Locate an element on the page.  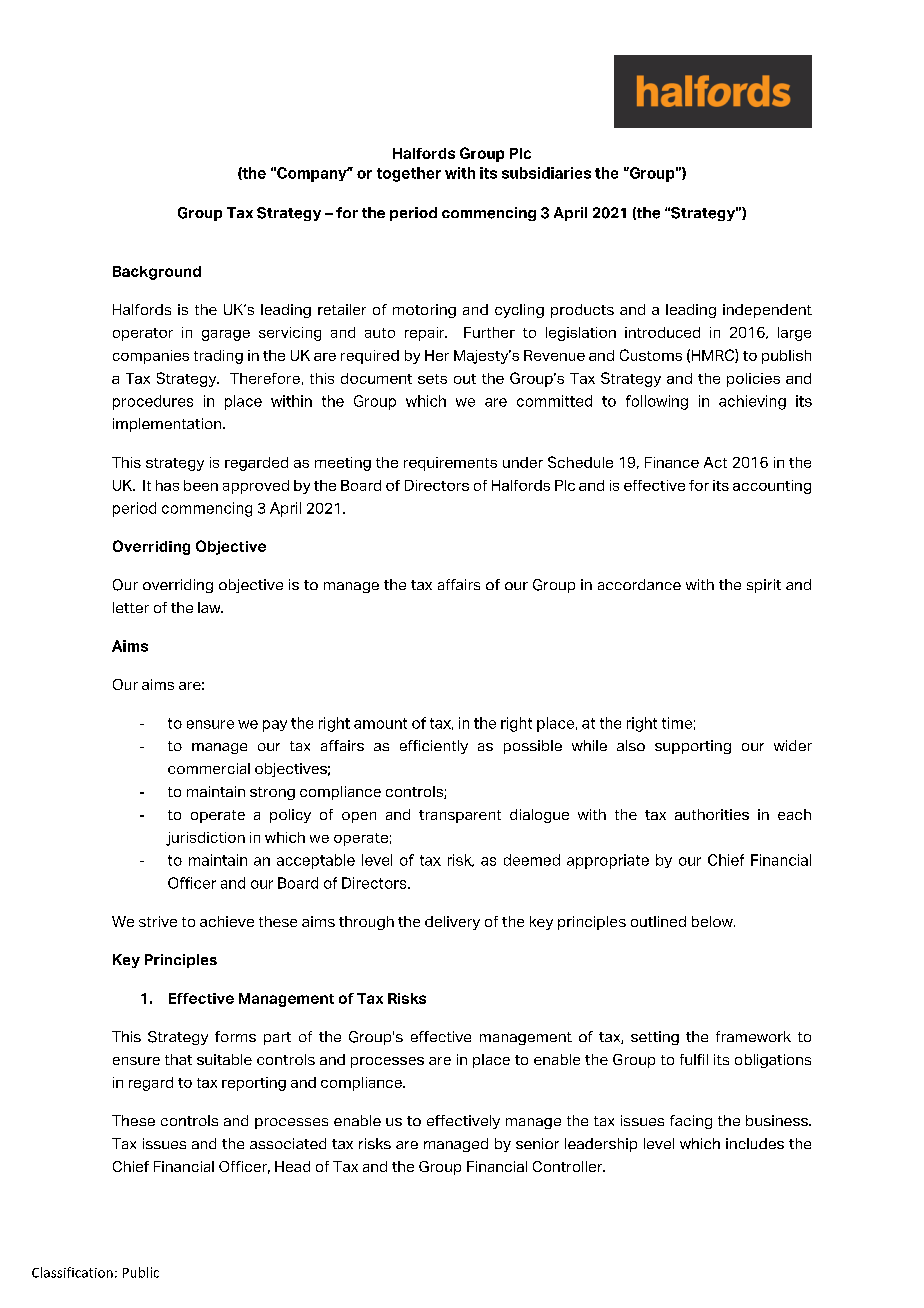
together is located at coordinates (409, 174).
